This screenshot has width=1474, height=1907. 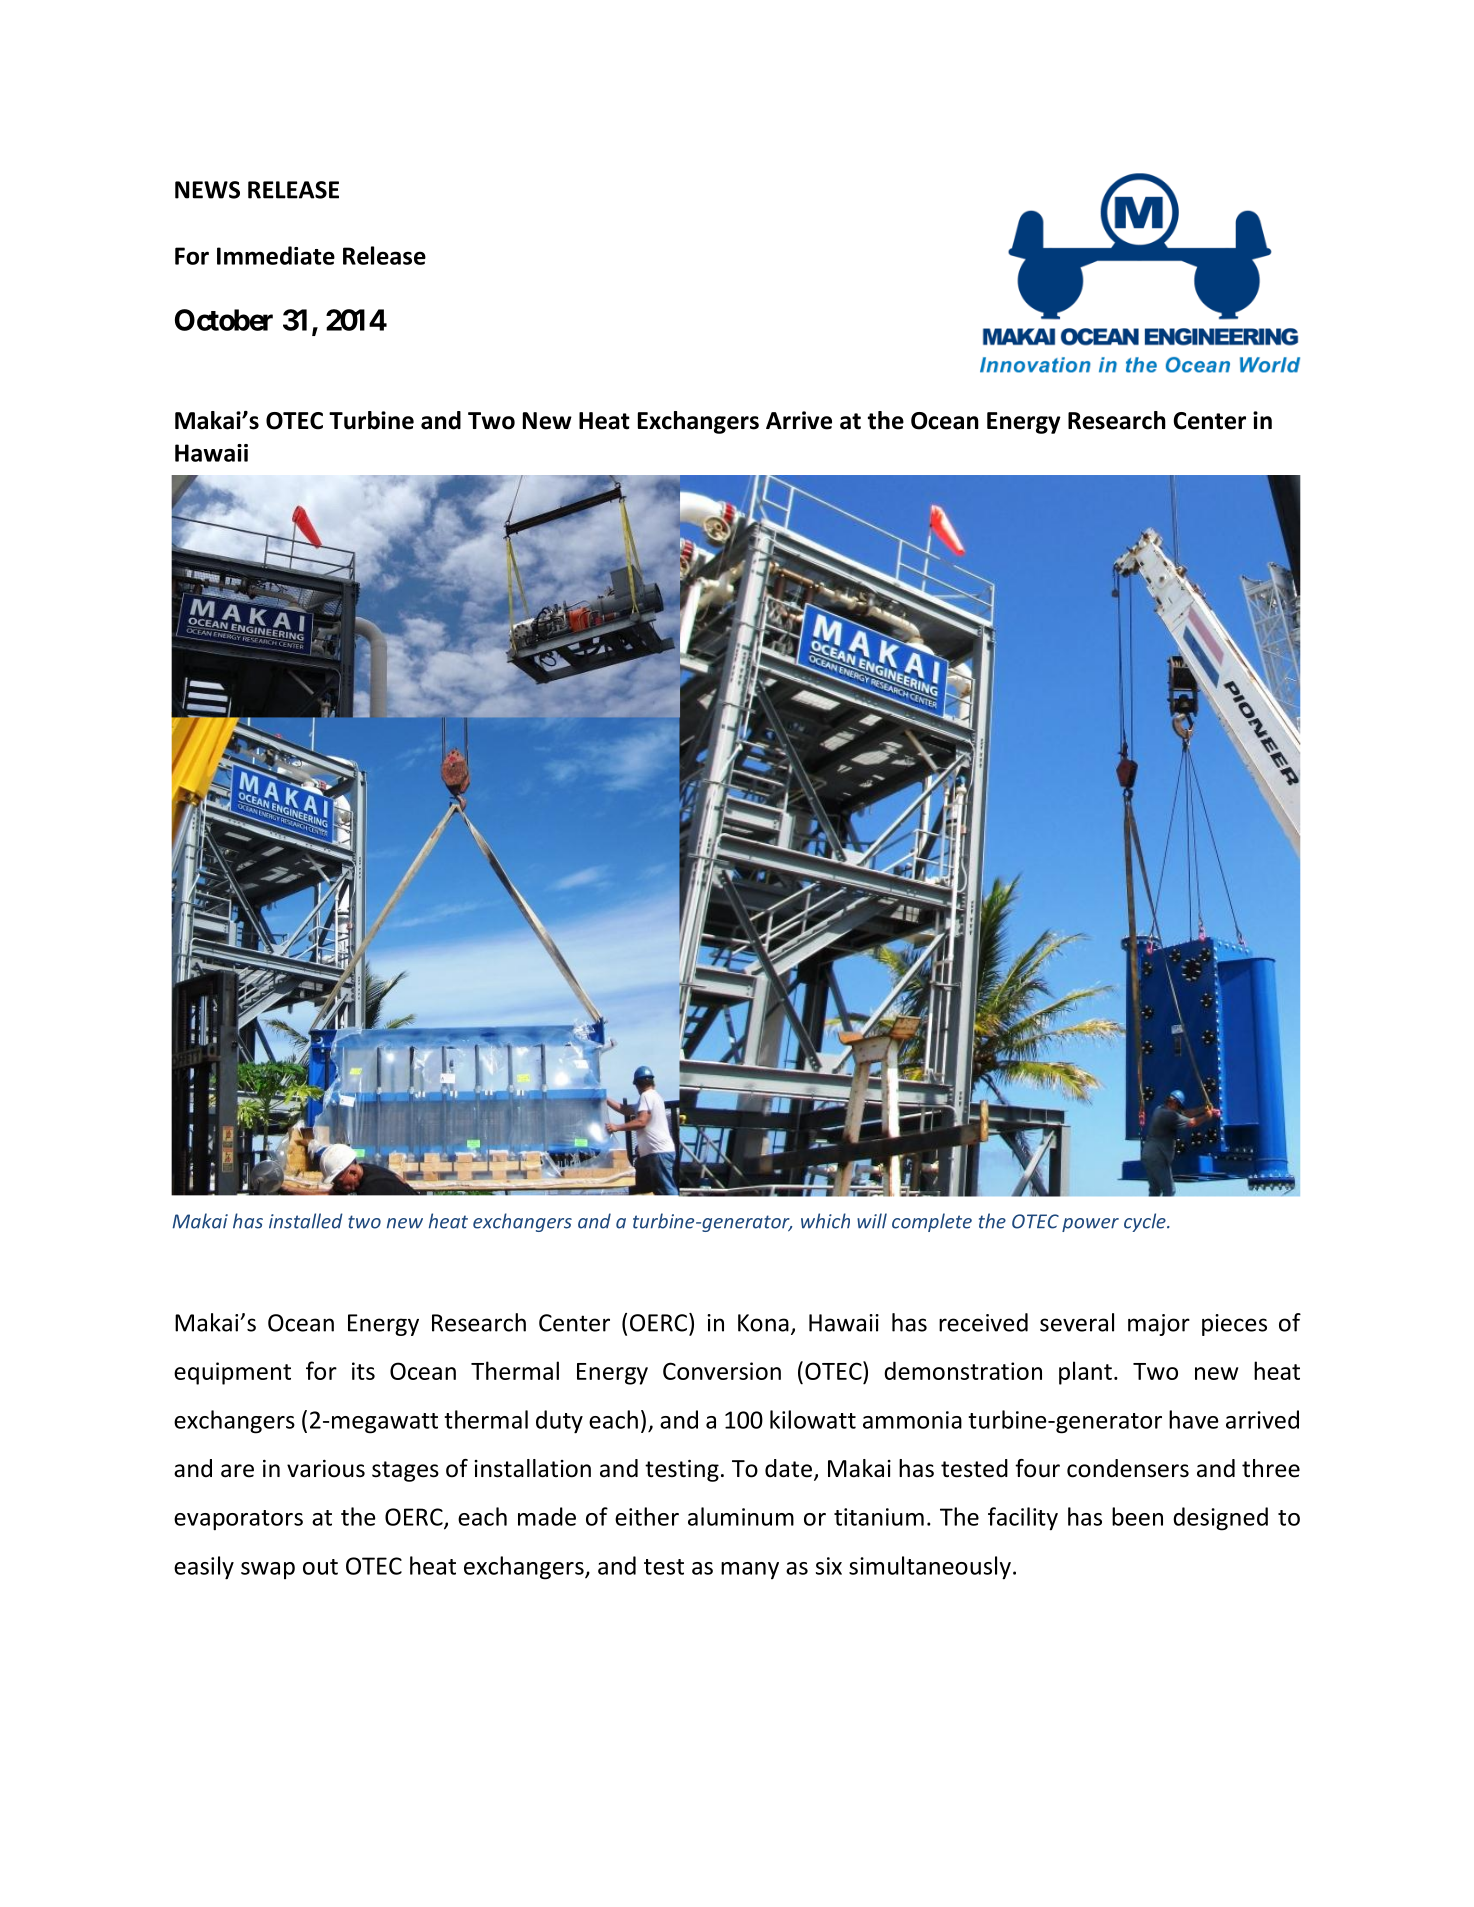 I want to click on installed, so click(x=306, y=1221).
